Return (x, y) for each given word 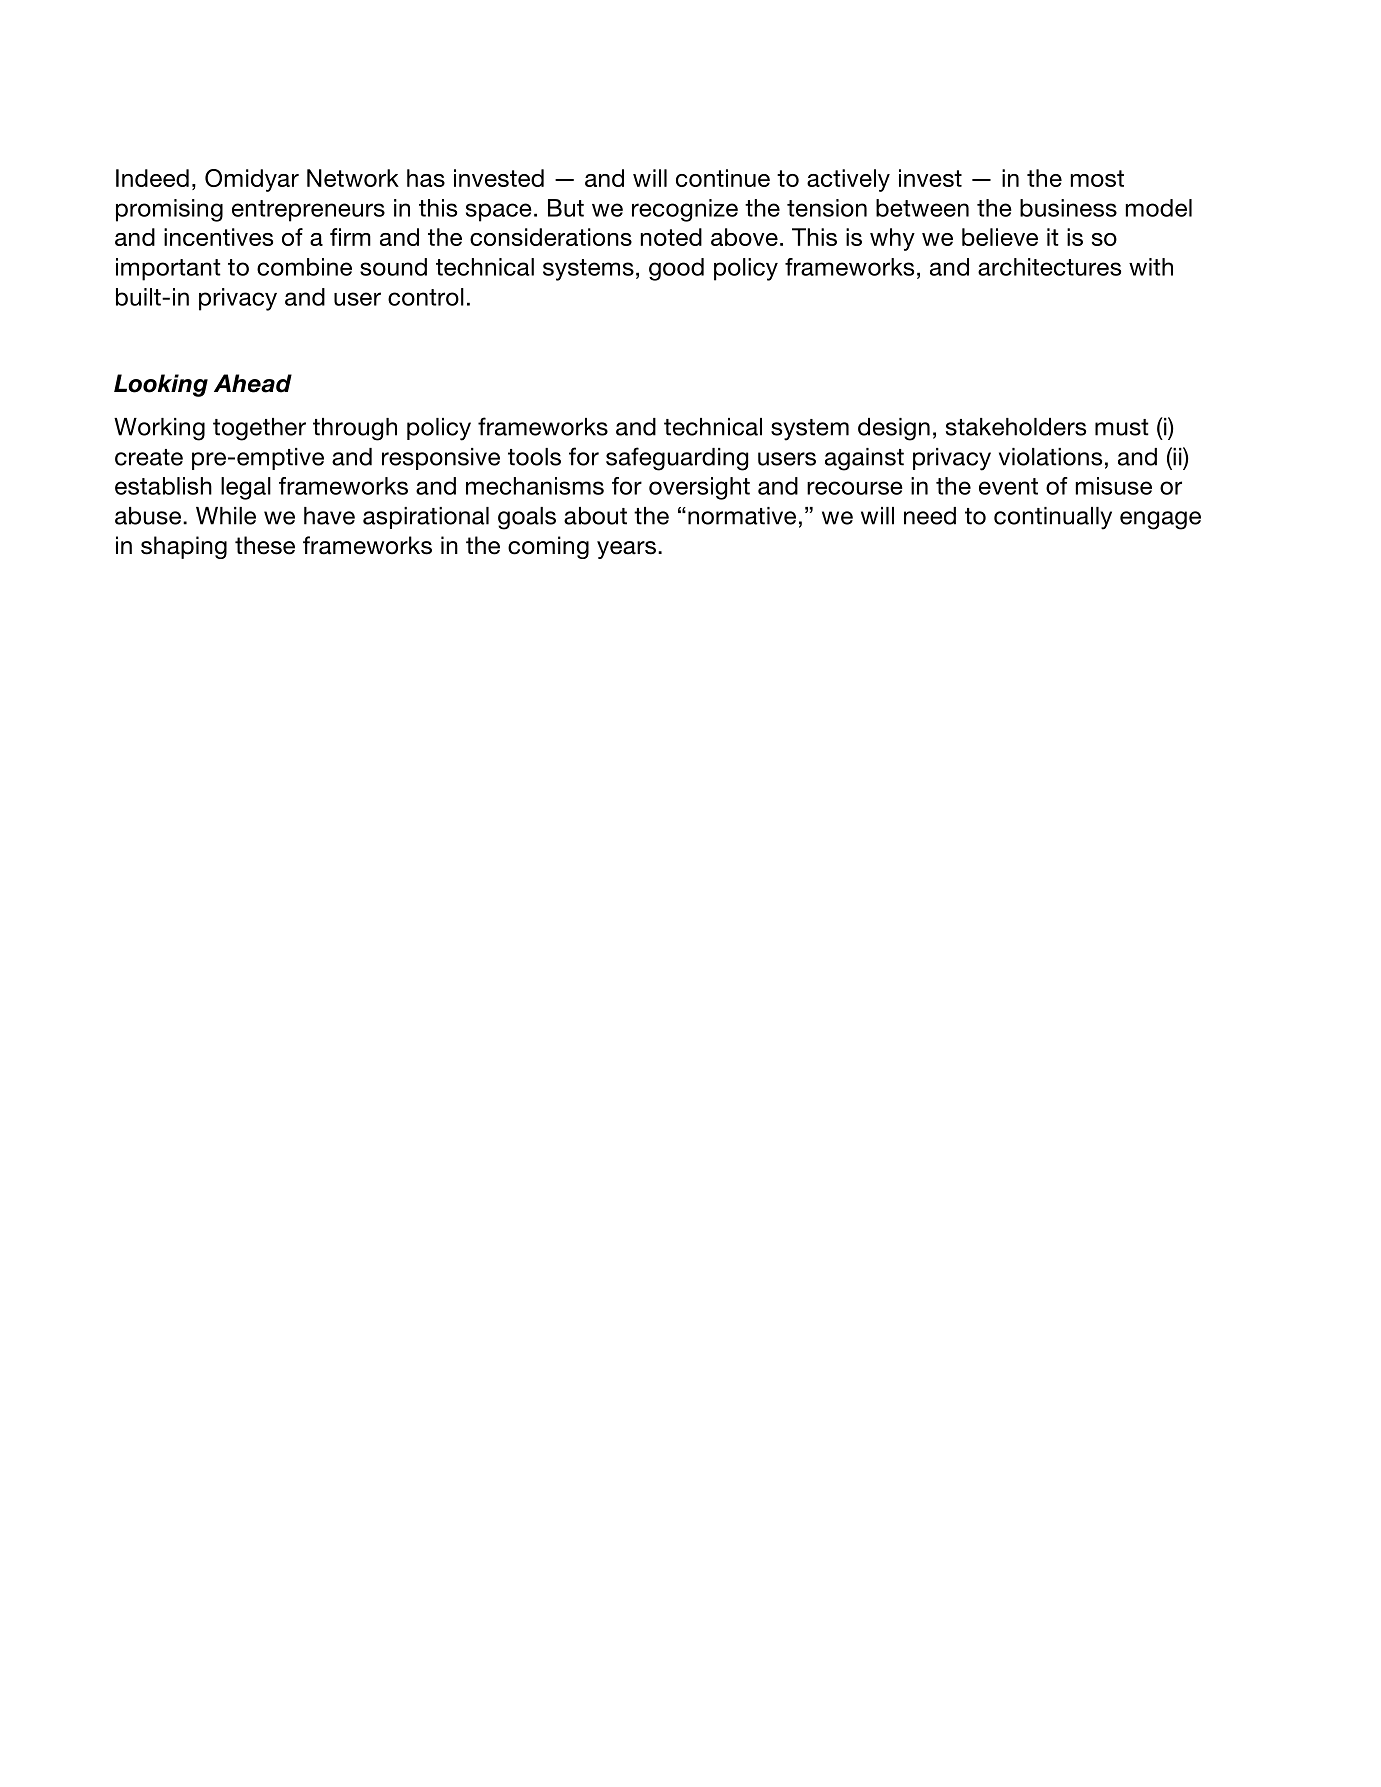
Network (353, 178)
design (894, 429)
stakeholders (1016, 427)
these (265, 545)
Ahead (253, 383)
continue (723, 178)
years (626, 550)
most (1097, 178)
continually (1053, 518)
